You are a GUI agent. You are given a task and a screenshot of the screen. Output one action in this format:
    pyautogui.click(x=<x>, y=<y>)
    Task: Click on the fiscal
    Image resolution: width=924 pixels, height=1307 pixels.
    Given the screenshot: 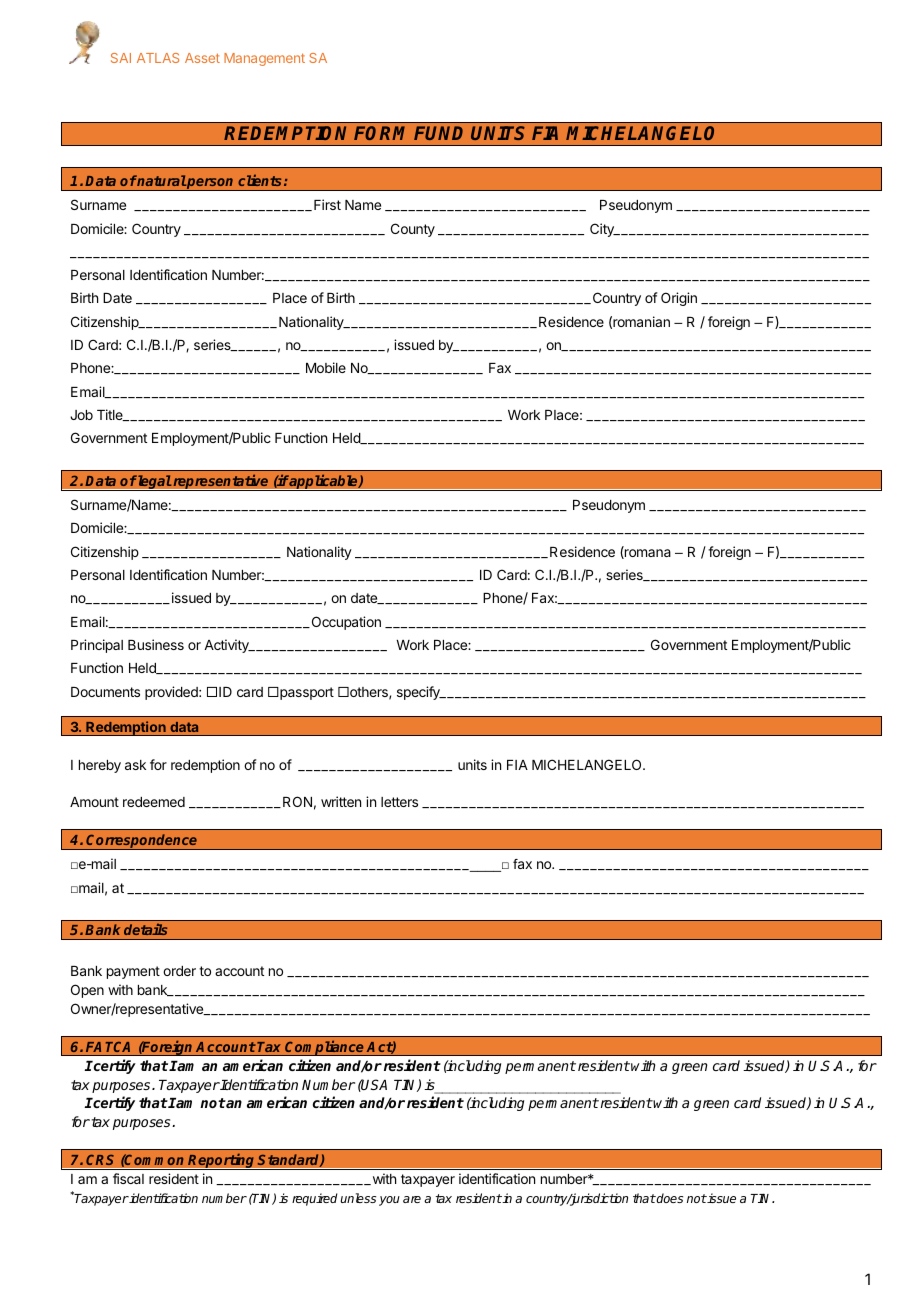 What is the action you would take?
    pyautogui.click(x=128, y=1178)
